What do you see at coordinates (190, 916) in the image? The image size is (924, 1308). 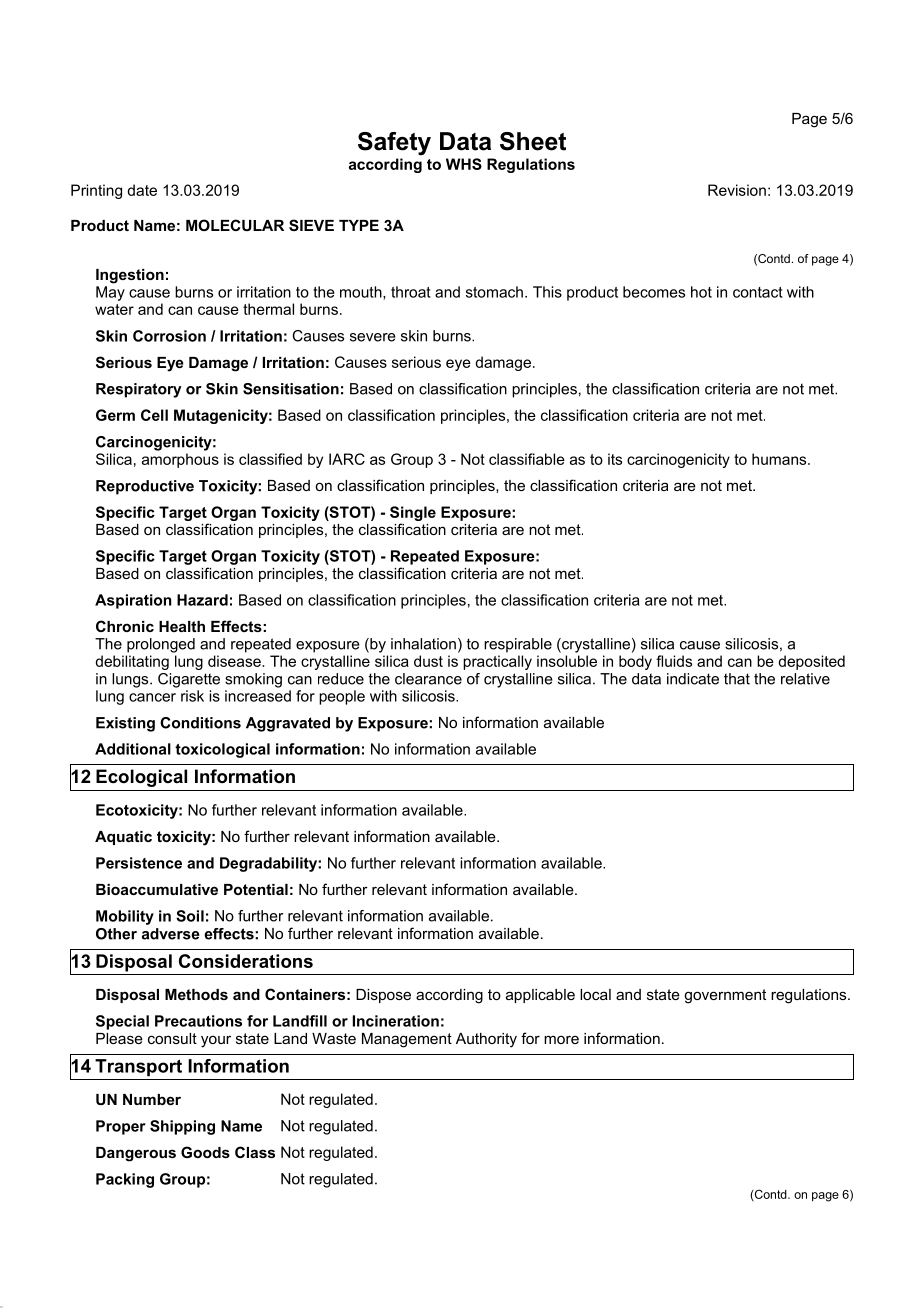 I see `Soil` at bounding box center [190, 916].
